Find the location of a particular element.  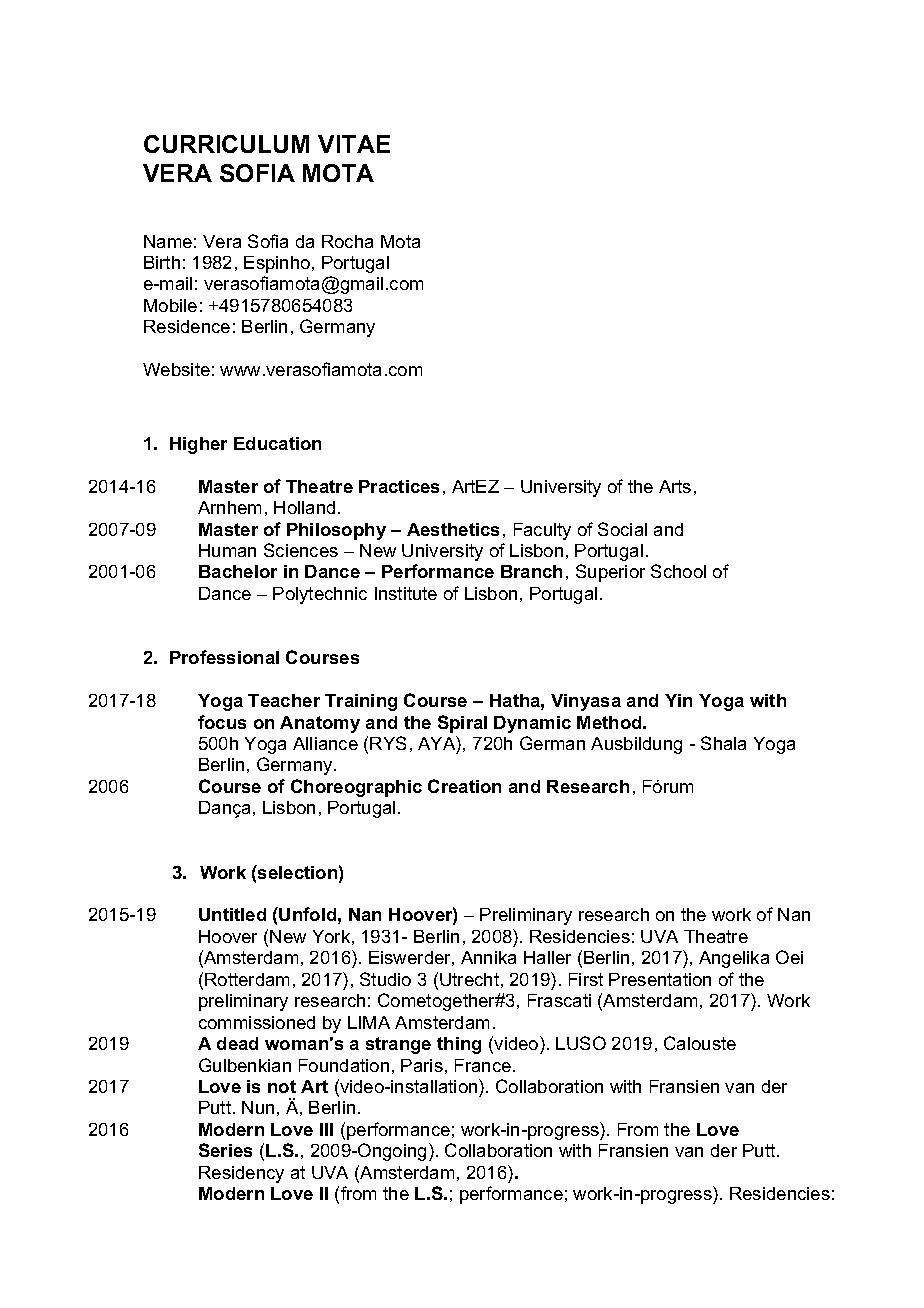

School is located at coordinates (678, 571).
